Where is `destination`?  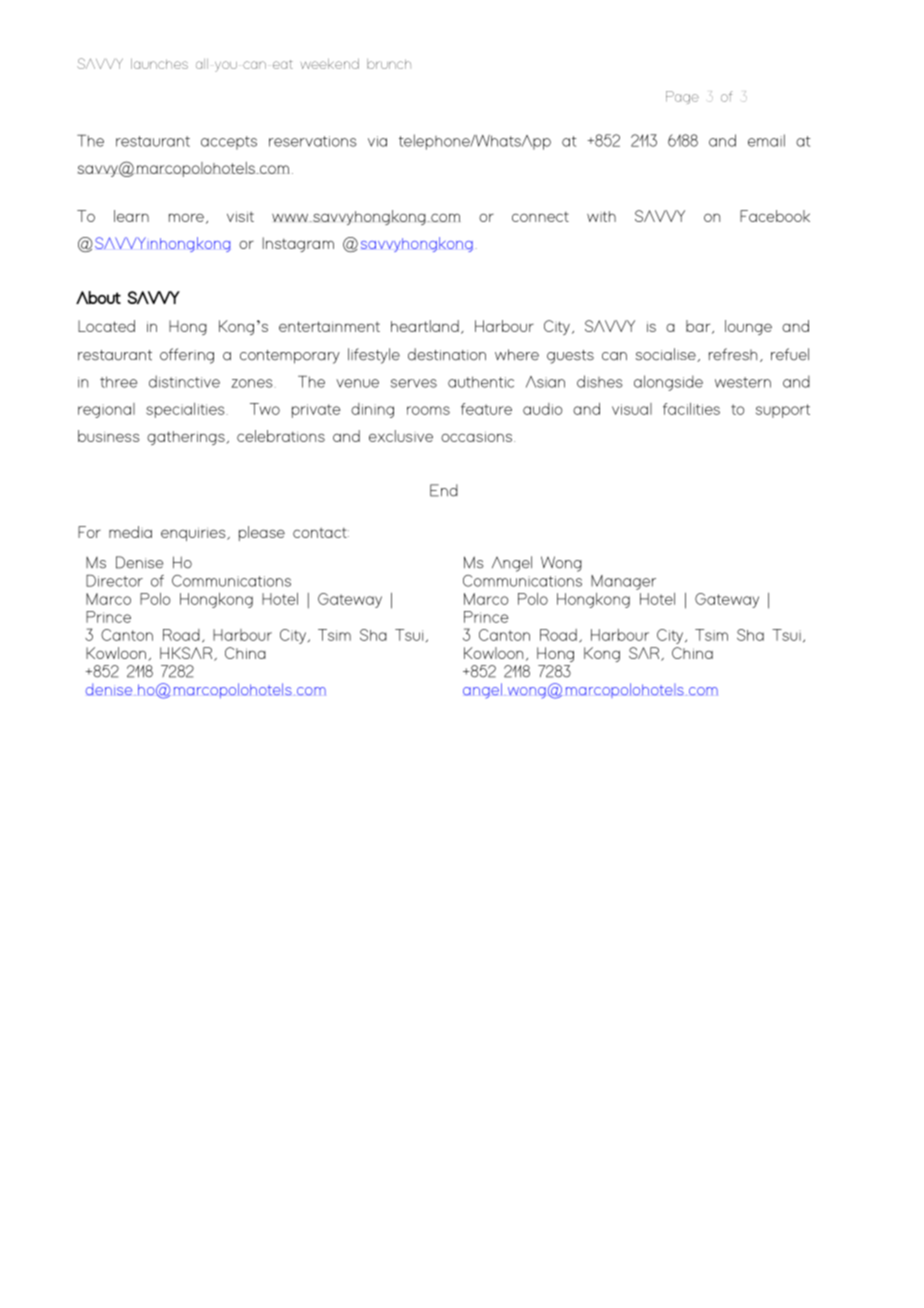 destination is located at coordinates (447, 354).
